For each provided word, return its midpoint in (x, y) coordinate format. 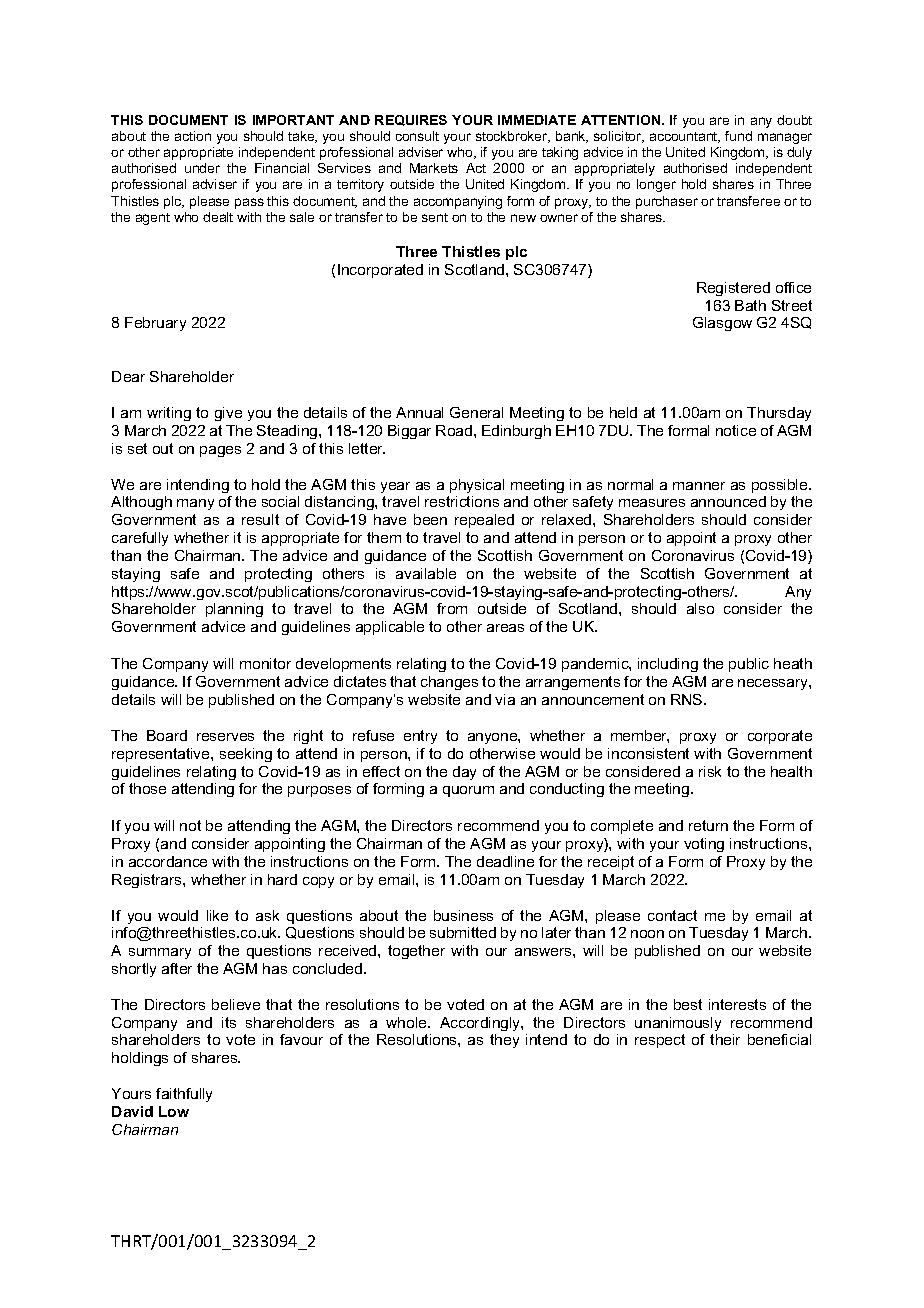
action (193, 136)
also (700, 608)
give (228, 414)
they (504, 1041)
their (725, 1039)
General (476, 412)
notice (736, 430)
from (452, 608)
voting (704, 845)
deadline (505, 861)
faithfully (184, 1095)
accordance (168, 861)
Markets (434, 168)
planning (234, 610)
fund (738, 136)
